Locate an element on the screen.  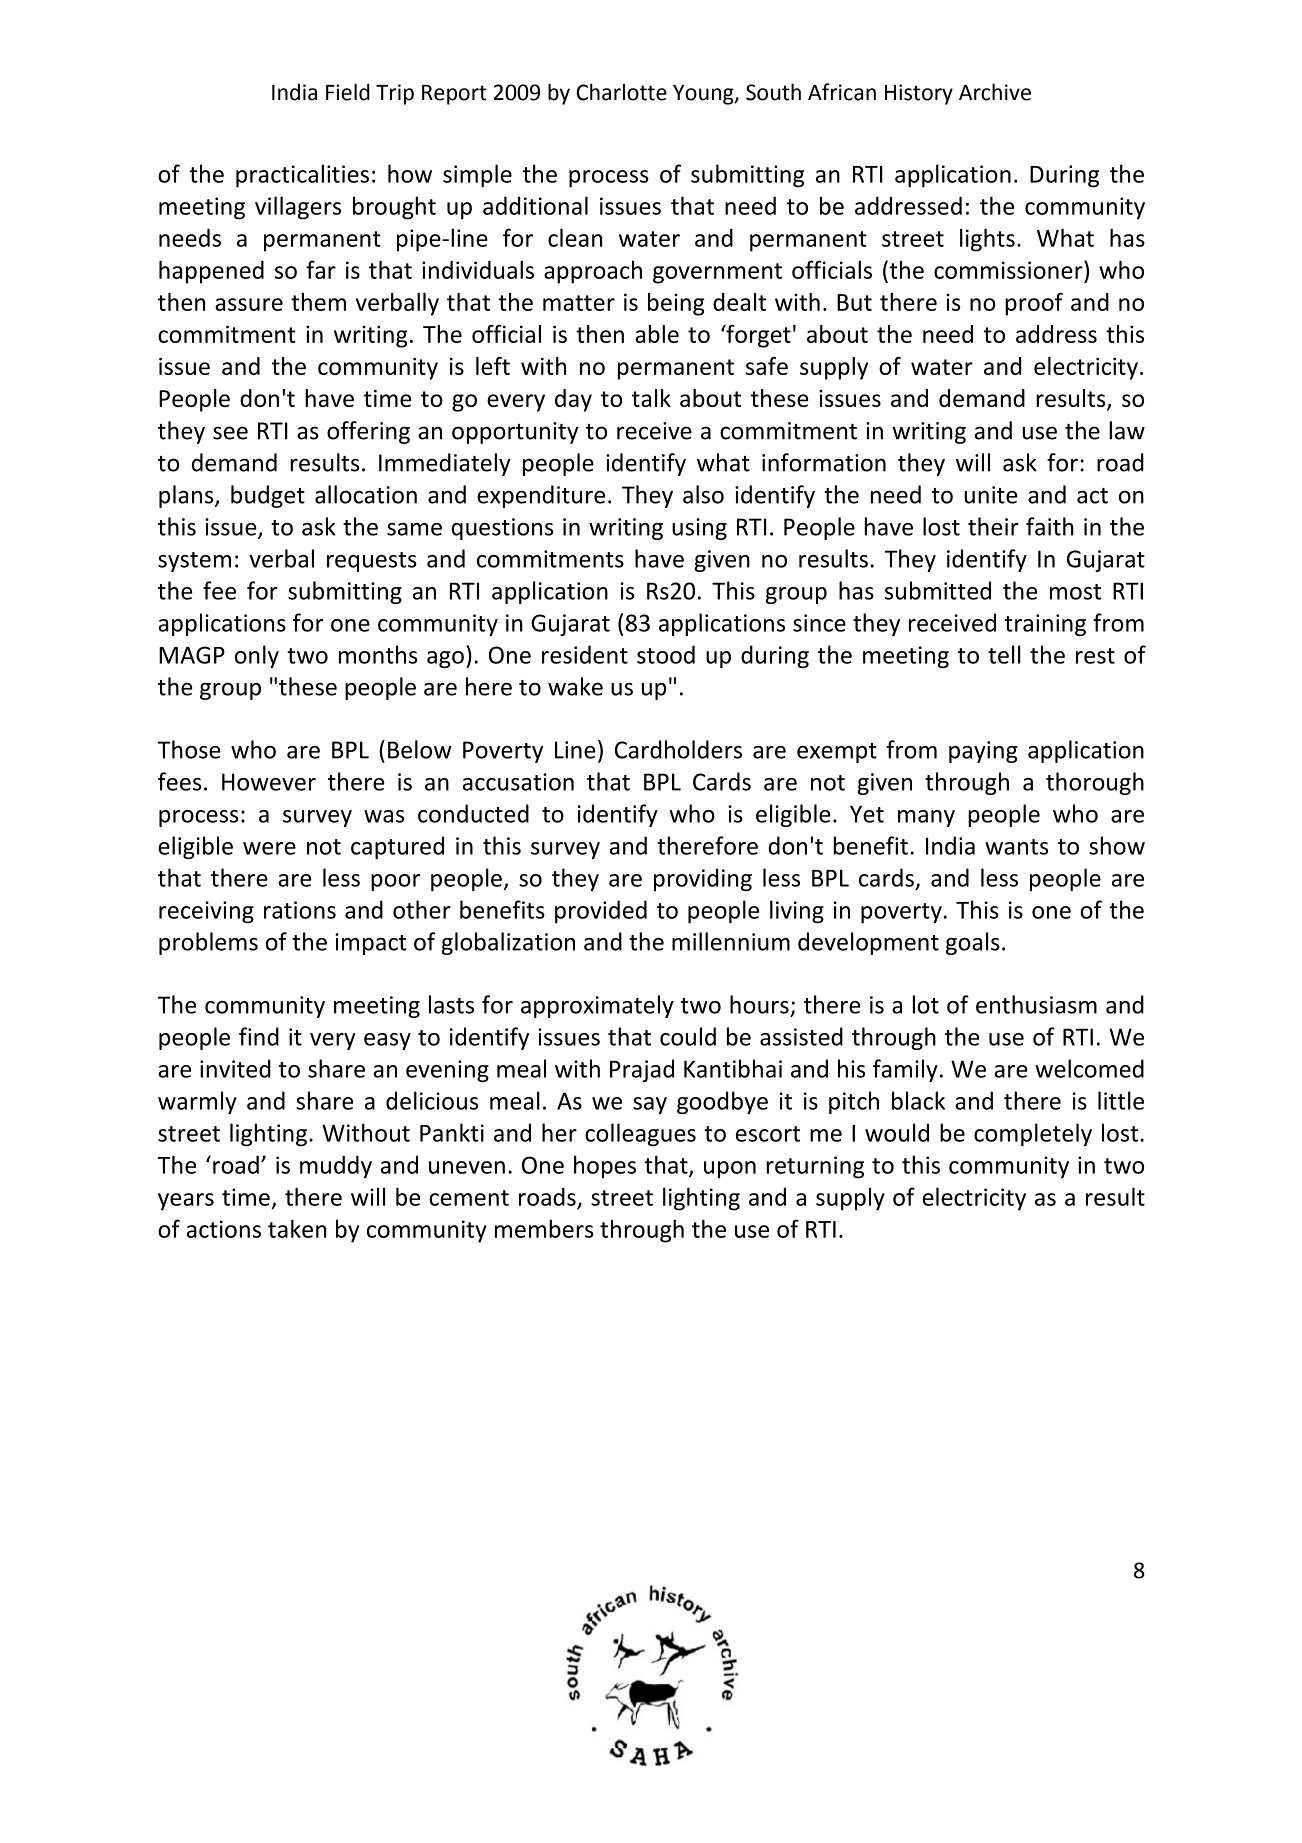
taken is located at coordinates (297, 1228).
